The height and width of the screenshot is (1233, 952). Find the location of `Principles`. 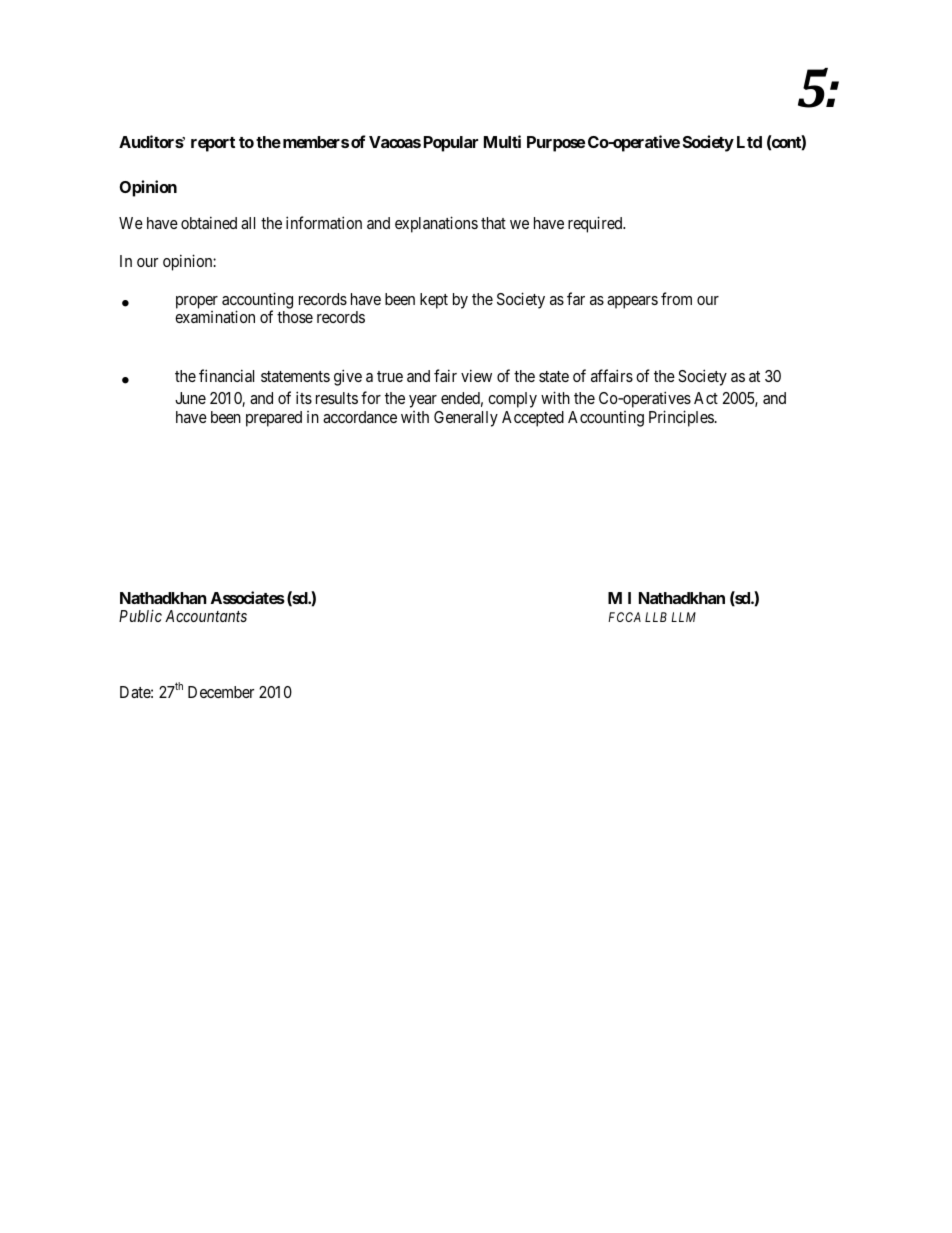

Principles is located at coordinates (681, 418).
